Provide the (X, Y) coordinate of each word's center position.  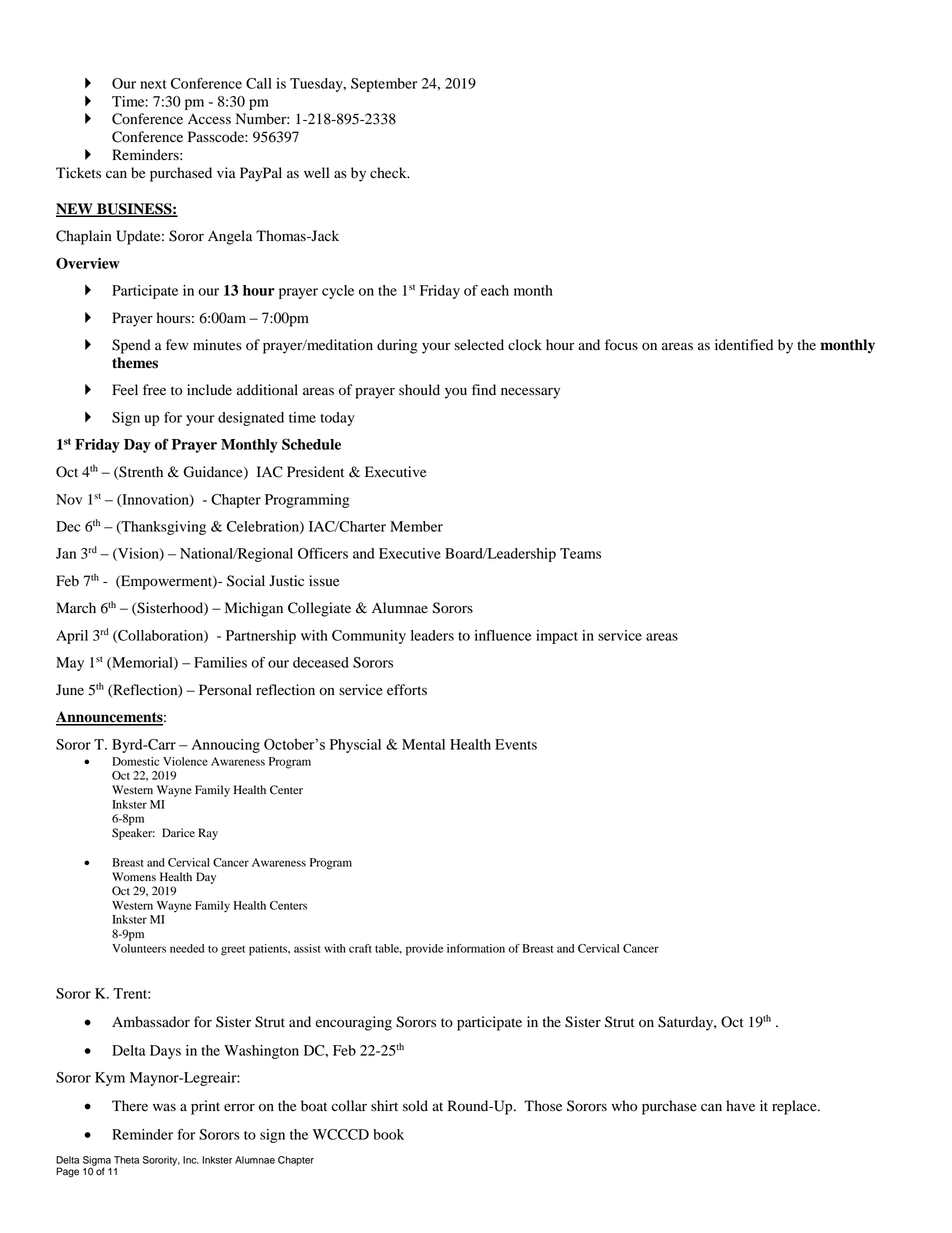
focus (621, 345)
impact (557, 637)
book (388, 1134)
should (419, 390)
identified (744, 345)
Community (369, 637)
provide (424, 950)
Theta (126, 1160)
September (384, 85)
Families (220, 662)
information (476, 948)
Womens (134, 876)
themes (135, 363)
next (153, 84)
